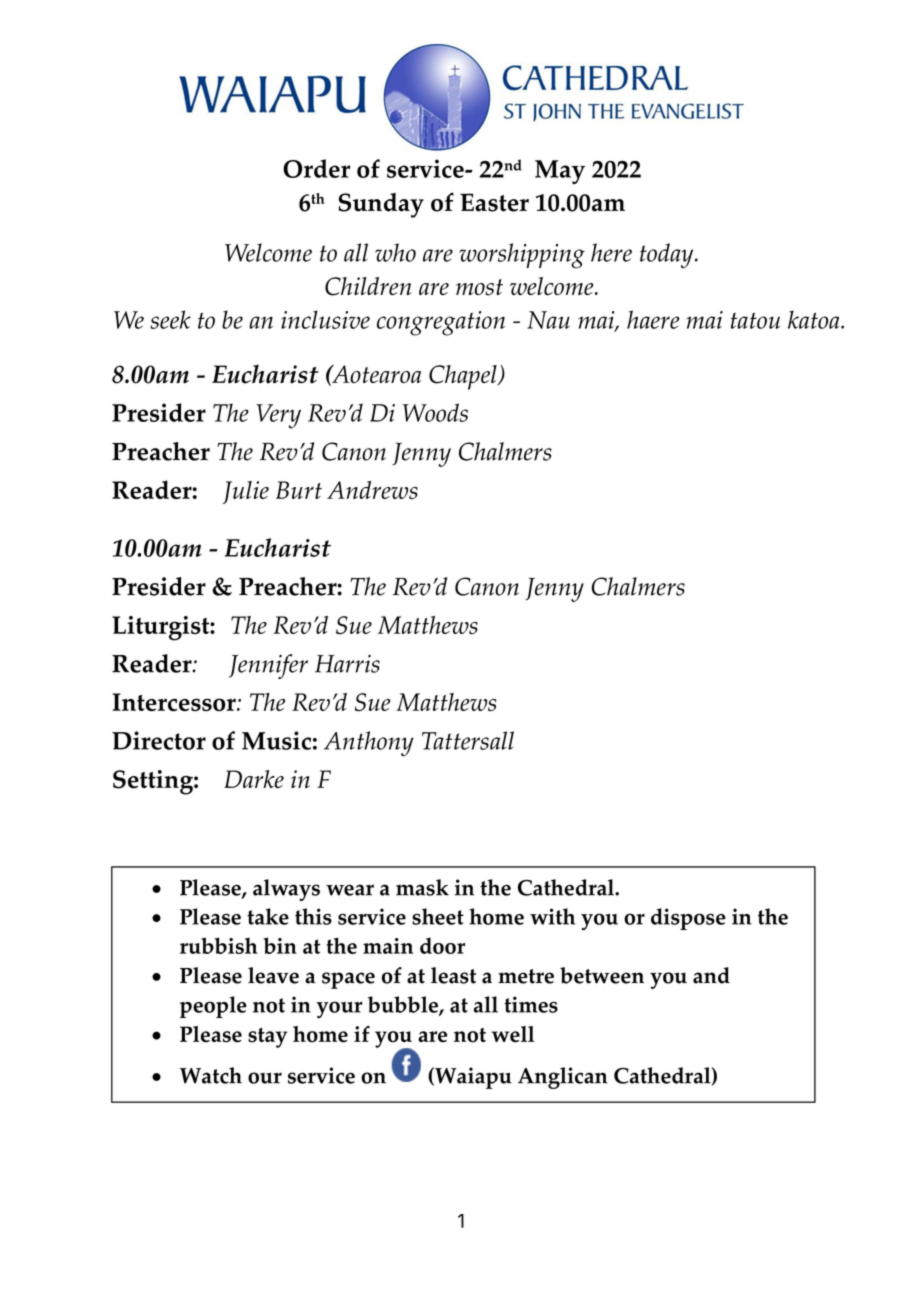 Image resolution: width=924 pixels, height=1308 pixels. Describe the element at coordinates (211, 1075) in the screenshot. I see `Watch` at that location.
